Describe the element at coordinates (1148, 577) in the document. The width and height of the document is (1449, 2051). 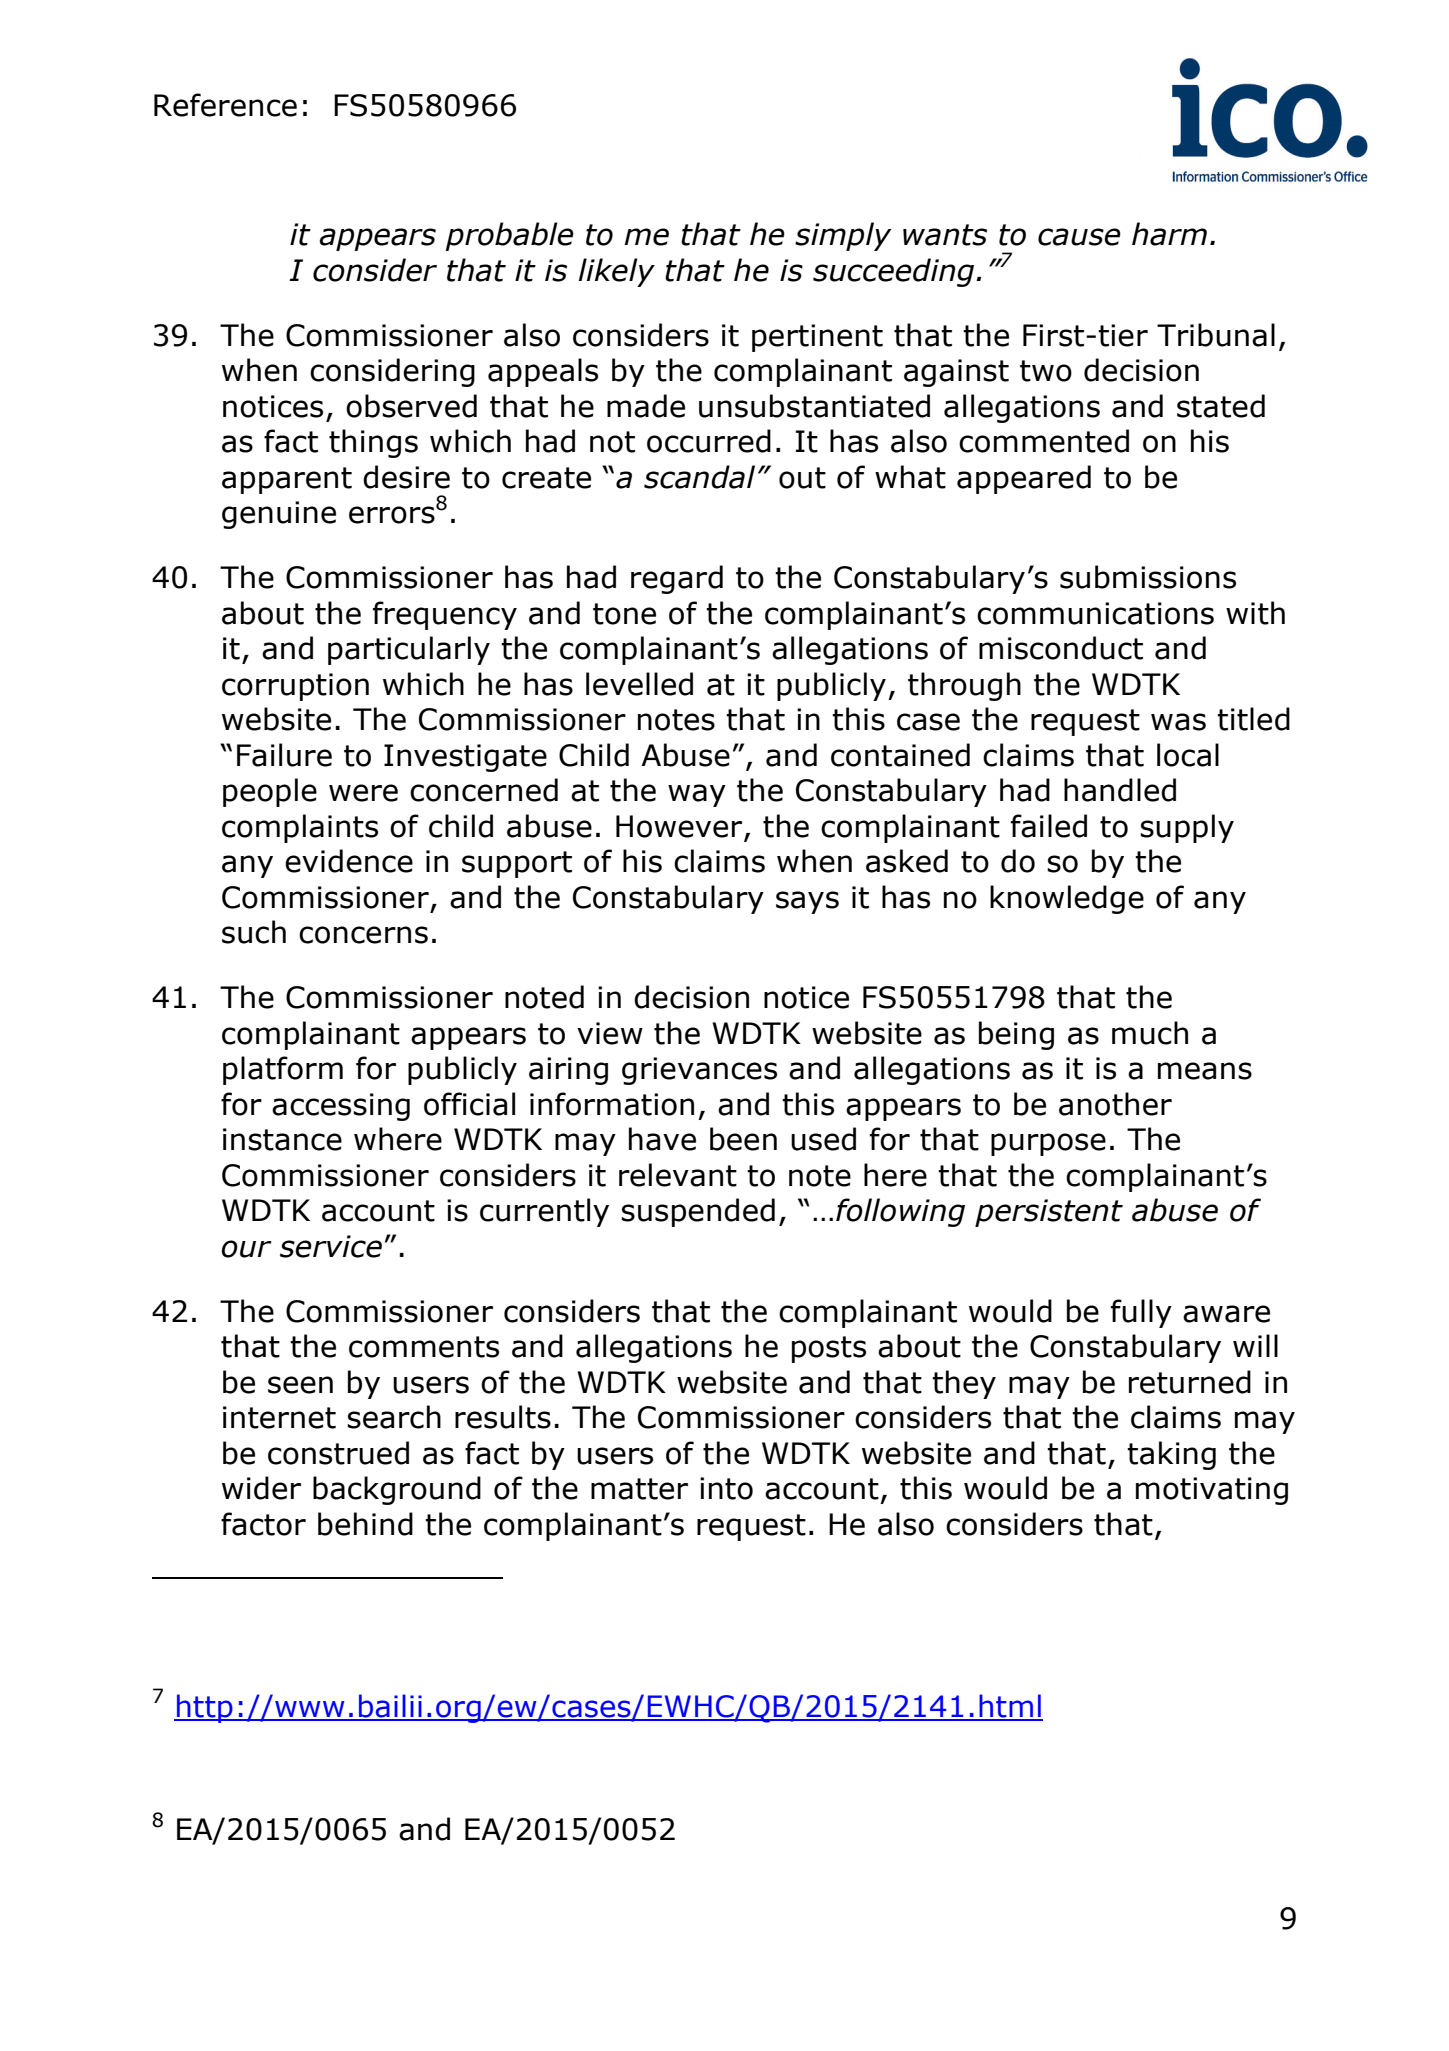
I see `submissions` at that location.
